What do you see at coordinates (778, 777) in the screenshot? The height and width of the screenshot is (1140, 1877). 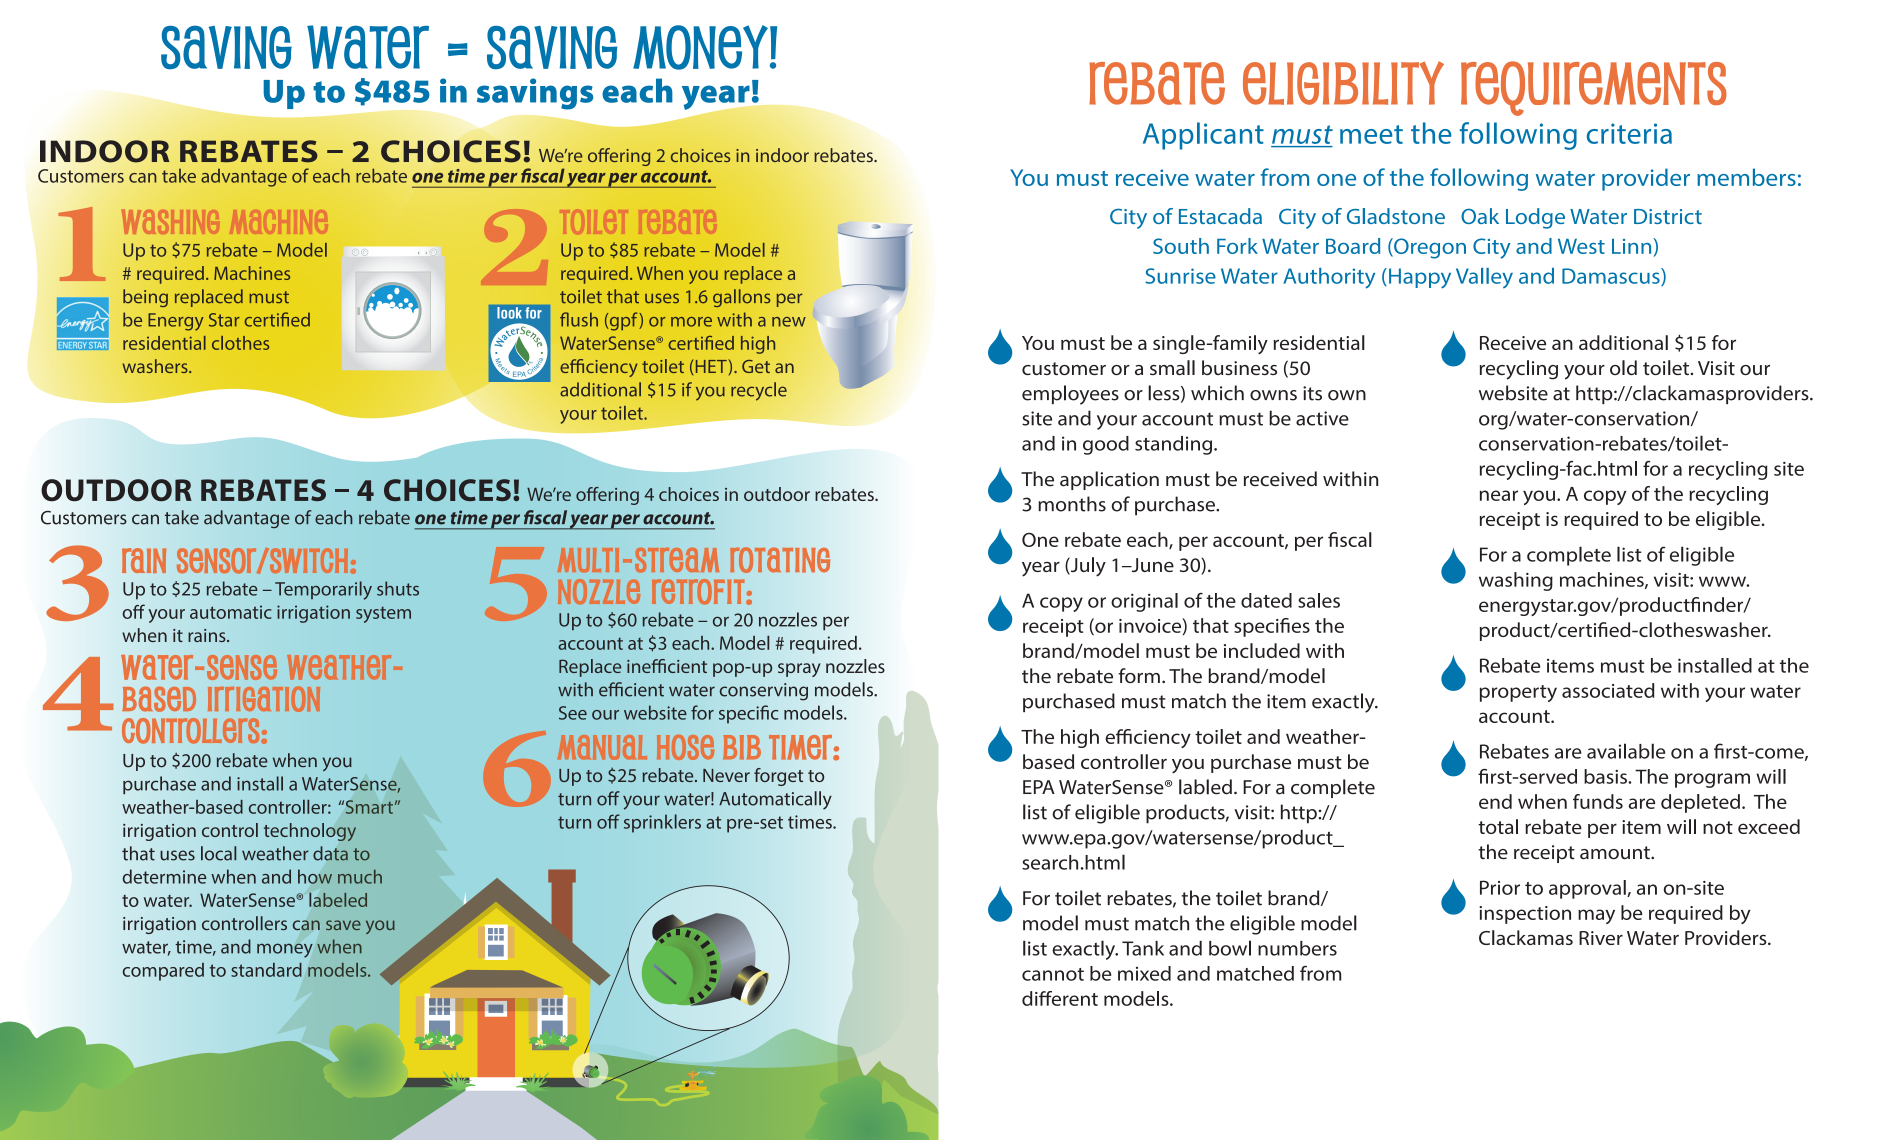 I see `forget` at bounding box center [778, 777].
